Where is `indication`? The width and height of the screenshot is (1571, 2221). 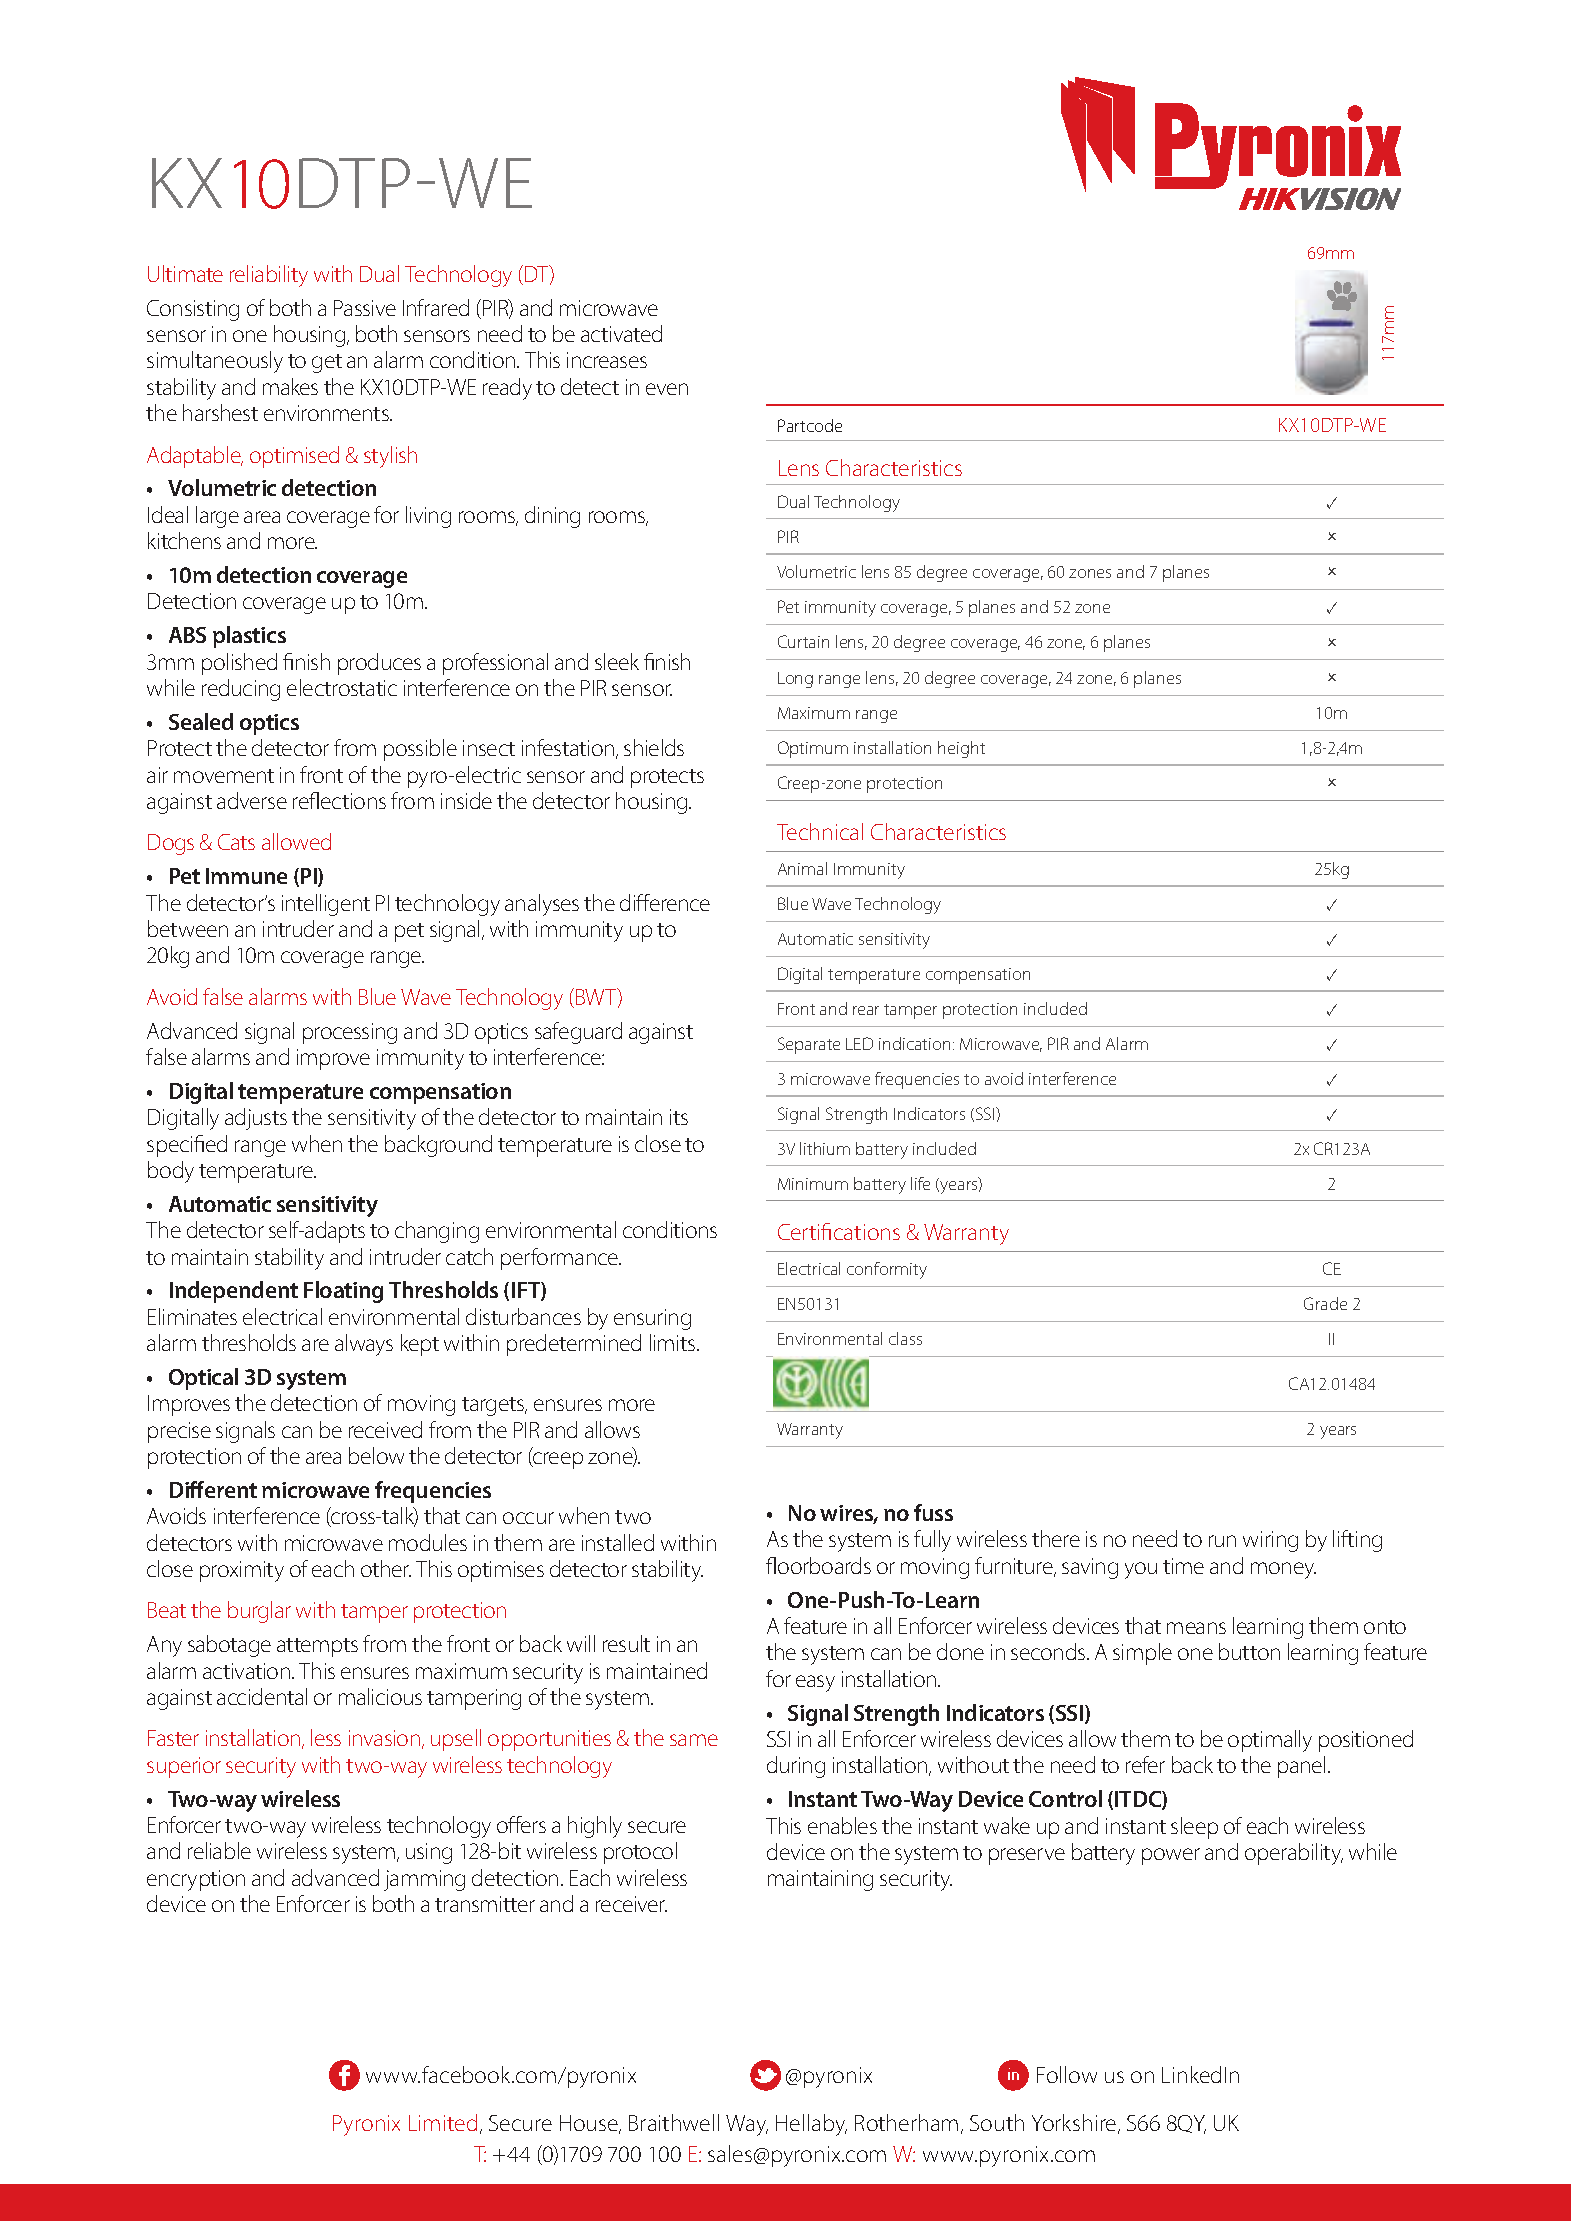
indication is located at coordinates (914, 1043).
